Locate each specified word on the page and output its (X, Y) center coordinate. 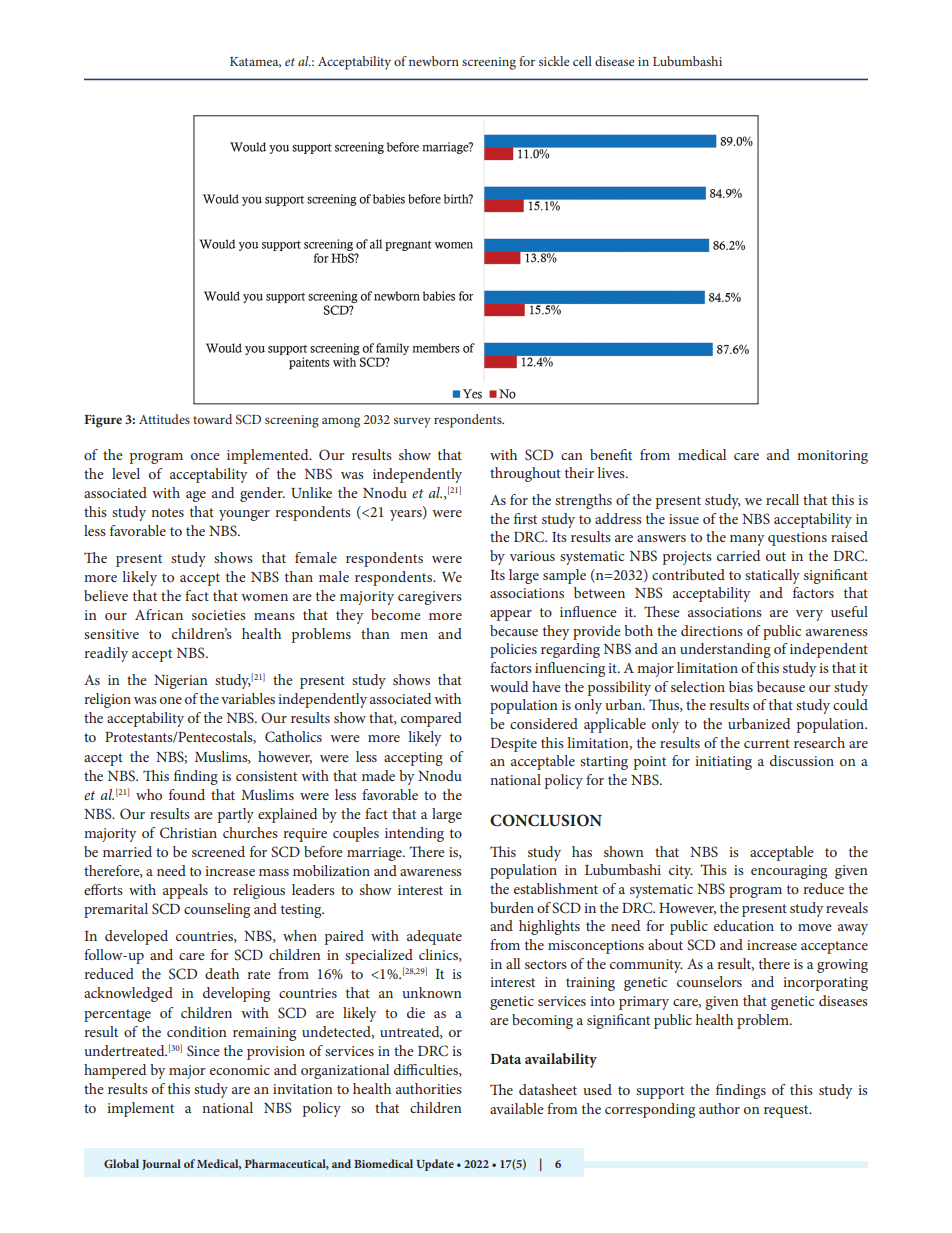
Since (203, 1050)
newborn (434, 61)
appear (511, 615)
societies (219, 615)
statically (772, 576)
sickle (554, 61)
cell (582, 61)
